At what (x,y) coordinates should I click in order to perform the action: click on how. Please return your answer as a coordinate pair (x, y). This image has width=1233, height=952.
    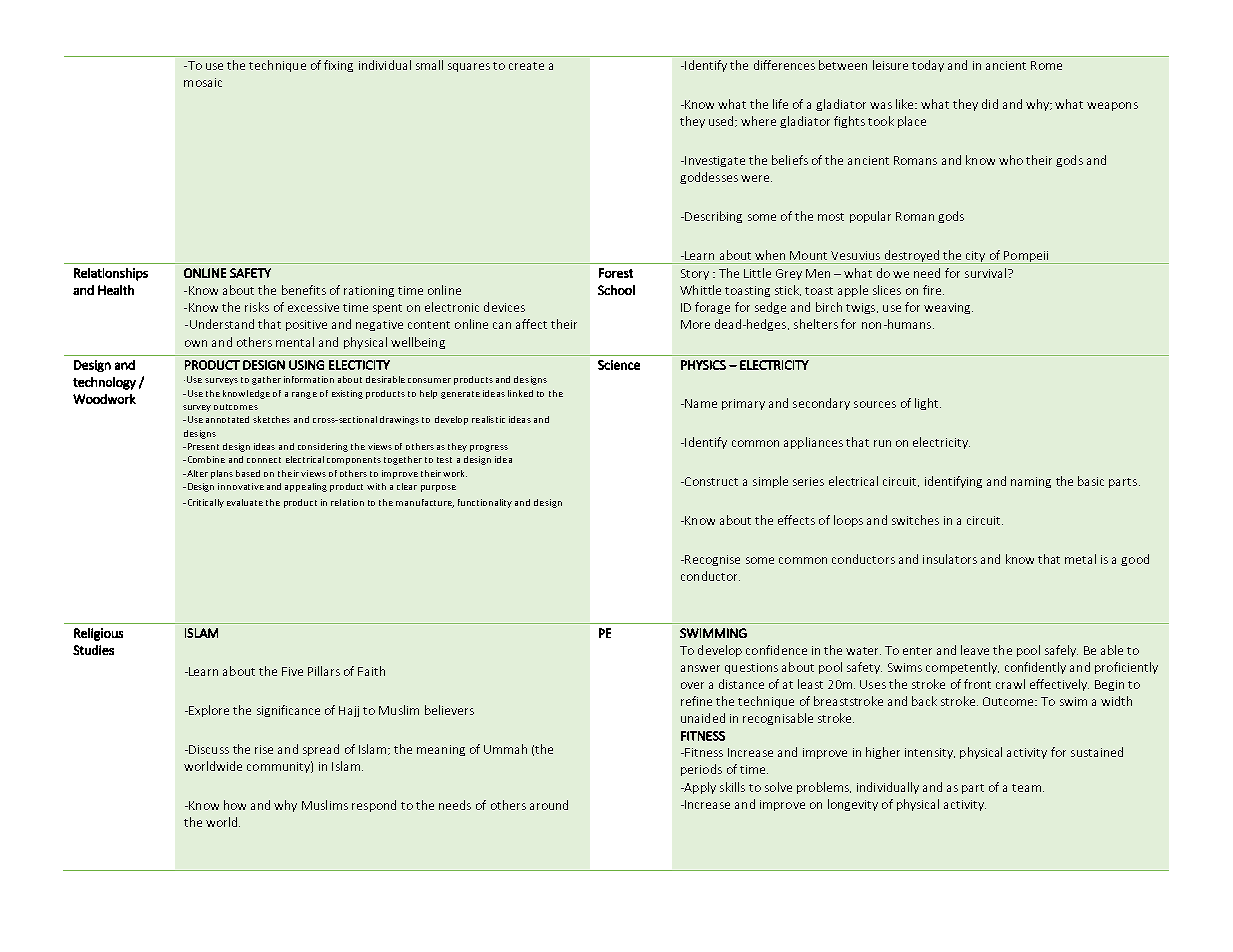
    Looking at the image, I should click on (235, 805).
